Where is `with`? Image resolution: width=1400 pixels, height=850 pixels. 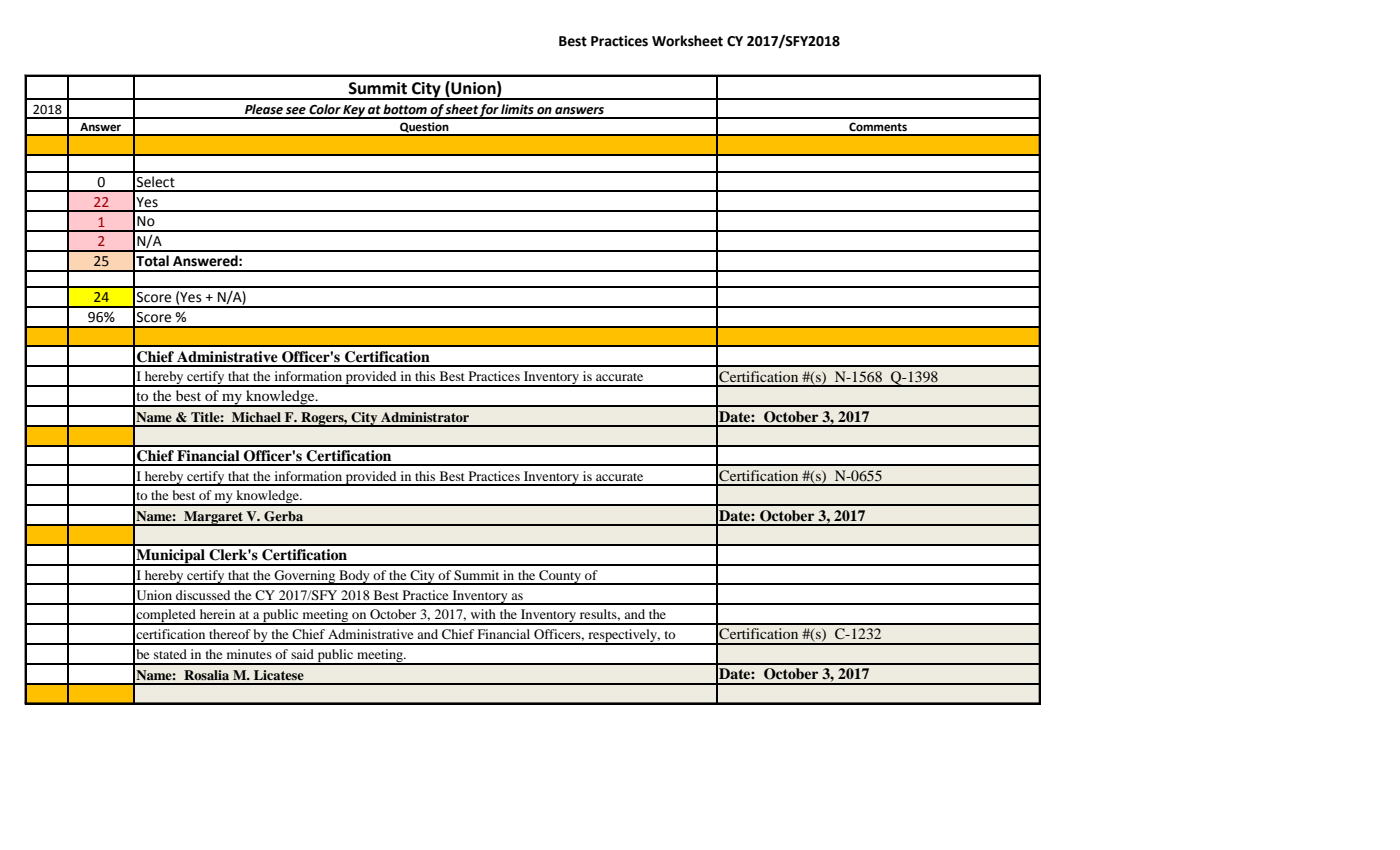
with is located at coordinates (483, 614).
